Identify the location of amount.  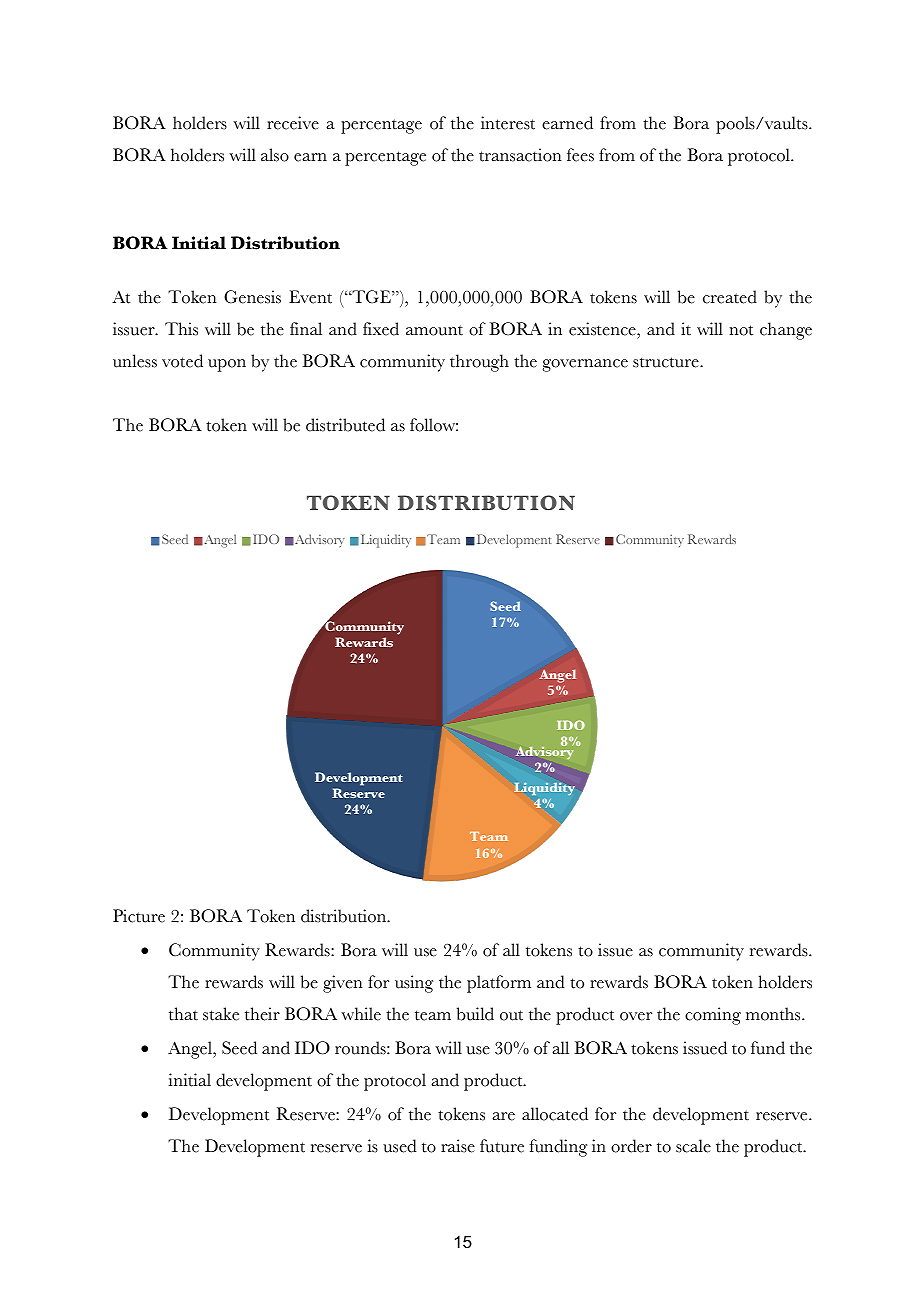
(434, 330).
